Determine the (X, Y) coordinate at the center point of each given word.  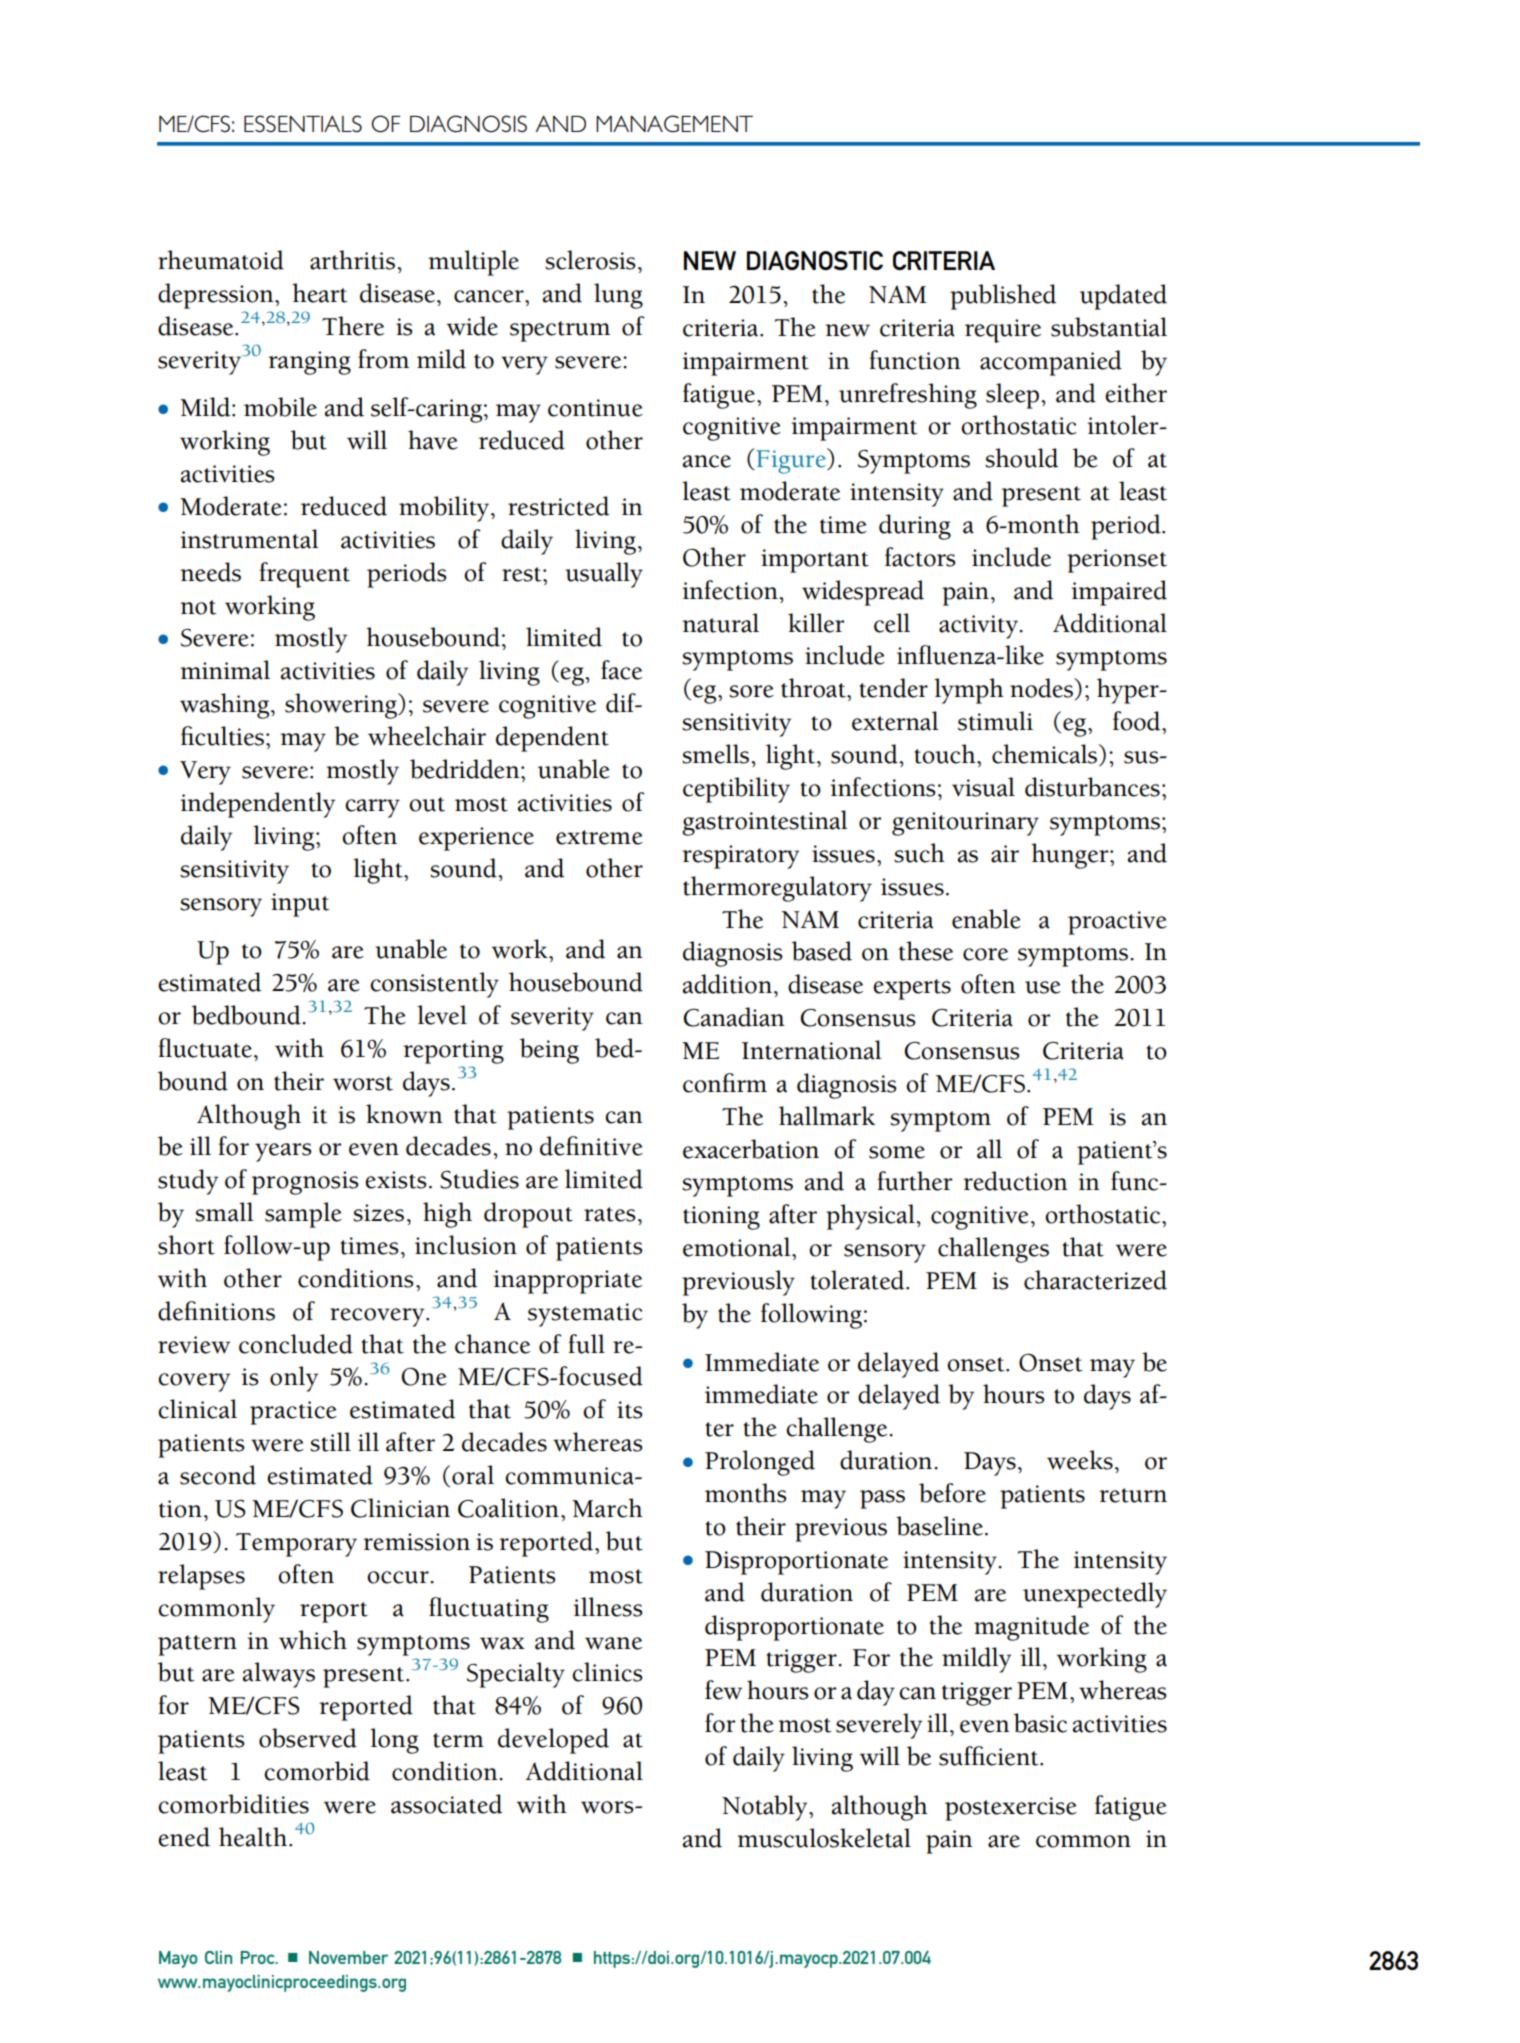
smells (717, 754)
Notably (766, 1808)
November (348, 1957)
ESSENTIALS (303, 123)
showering (342, 706)
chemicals (1046, 755)
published (1003, 297)
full (586, 1344)
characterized (1095, 1280)
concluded (296, 1344)
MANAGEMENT (674, 124)
